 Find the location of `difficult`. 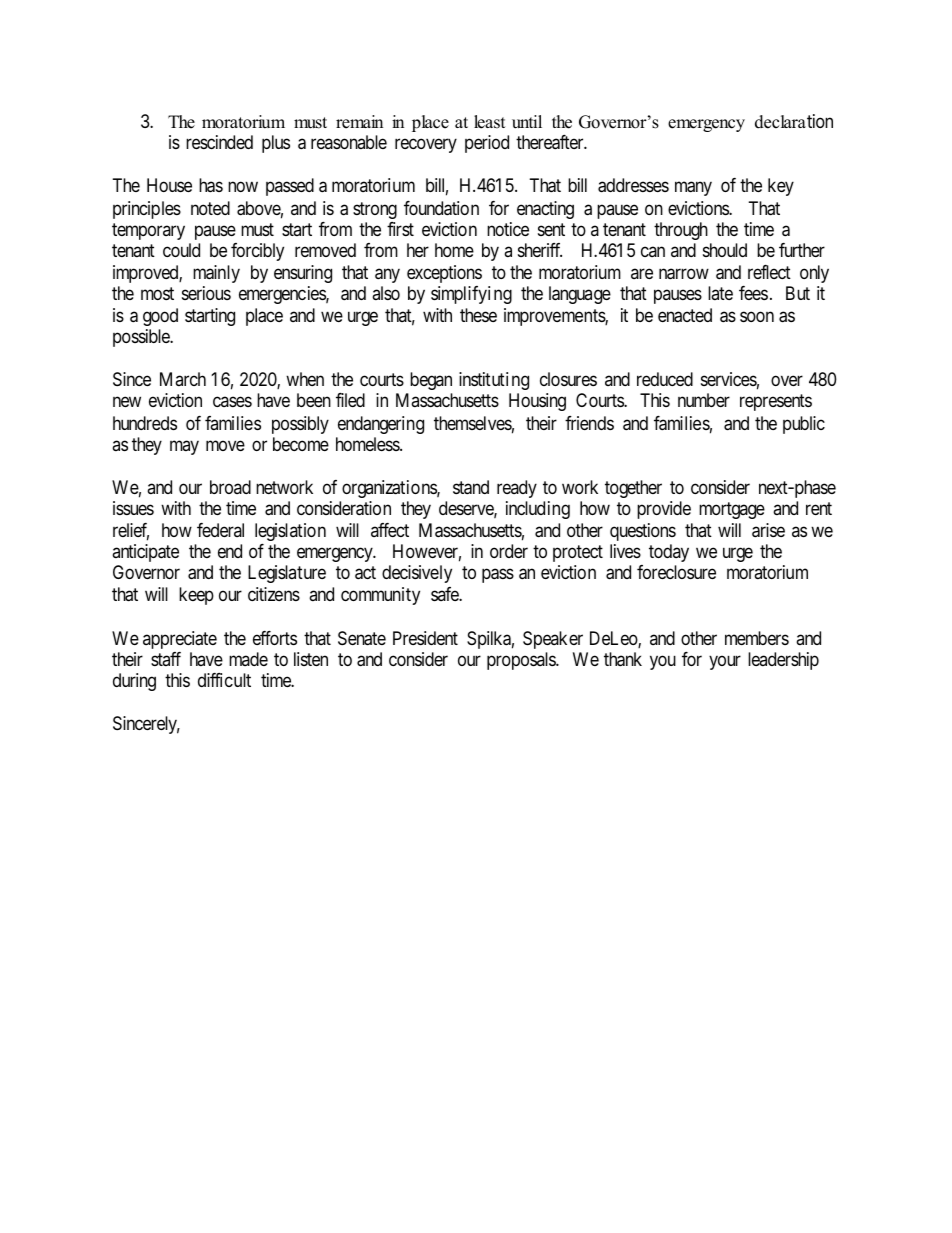

difficult is located at coordinates (224, 680).
